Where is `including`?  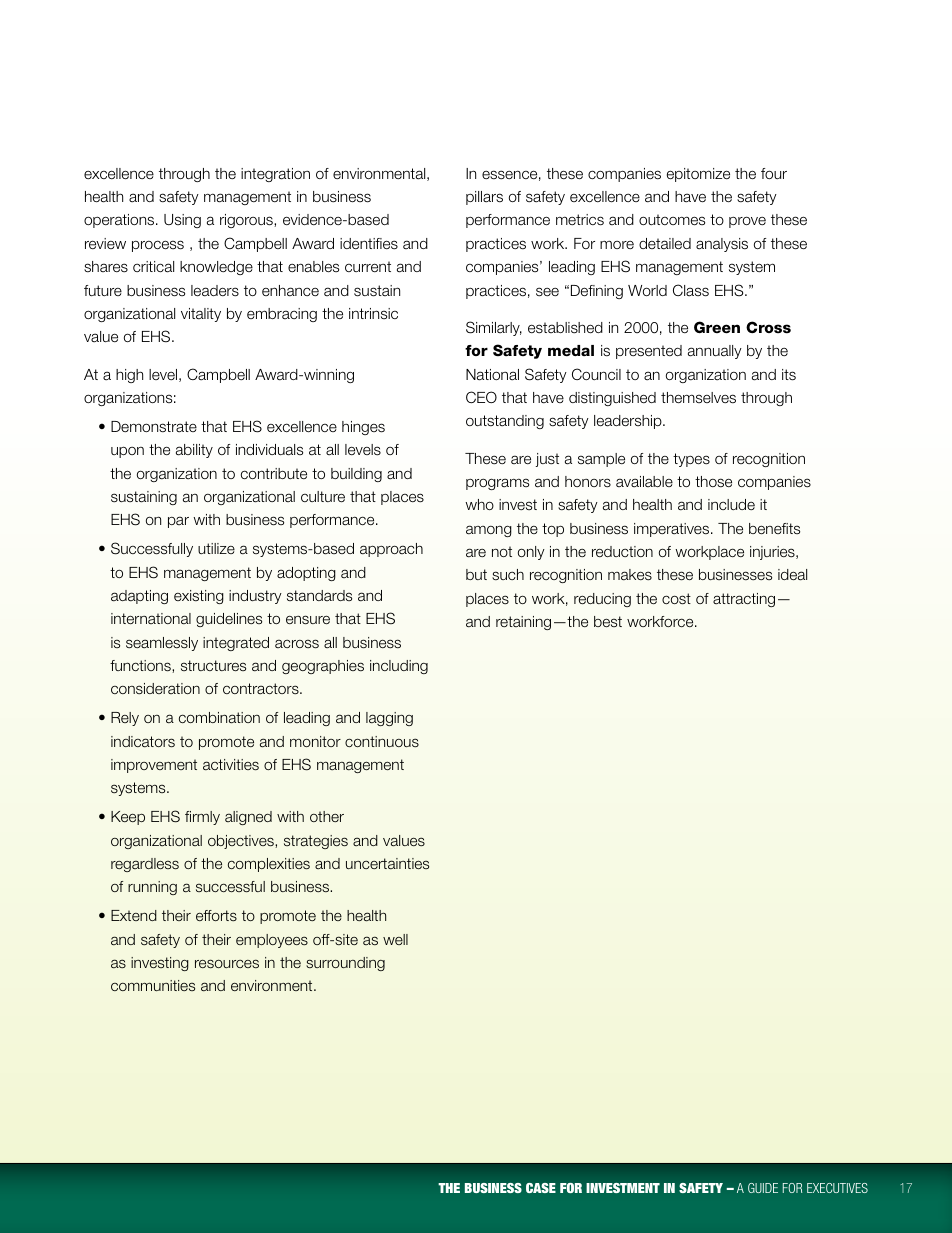 including is located at coordinates (399, 667).
